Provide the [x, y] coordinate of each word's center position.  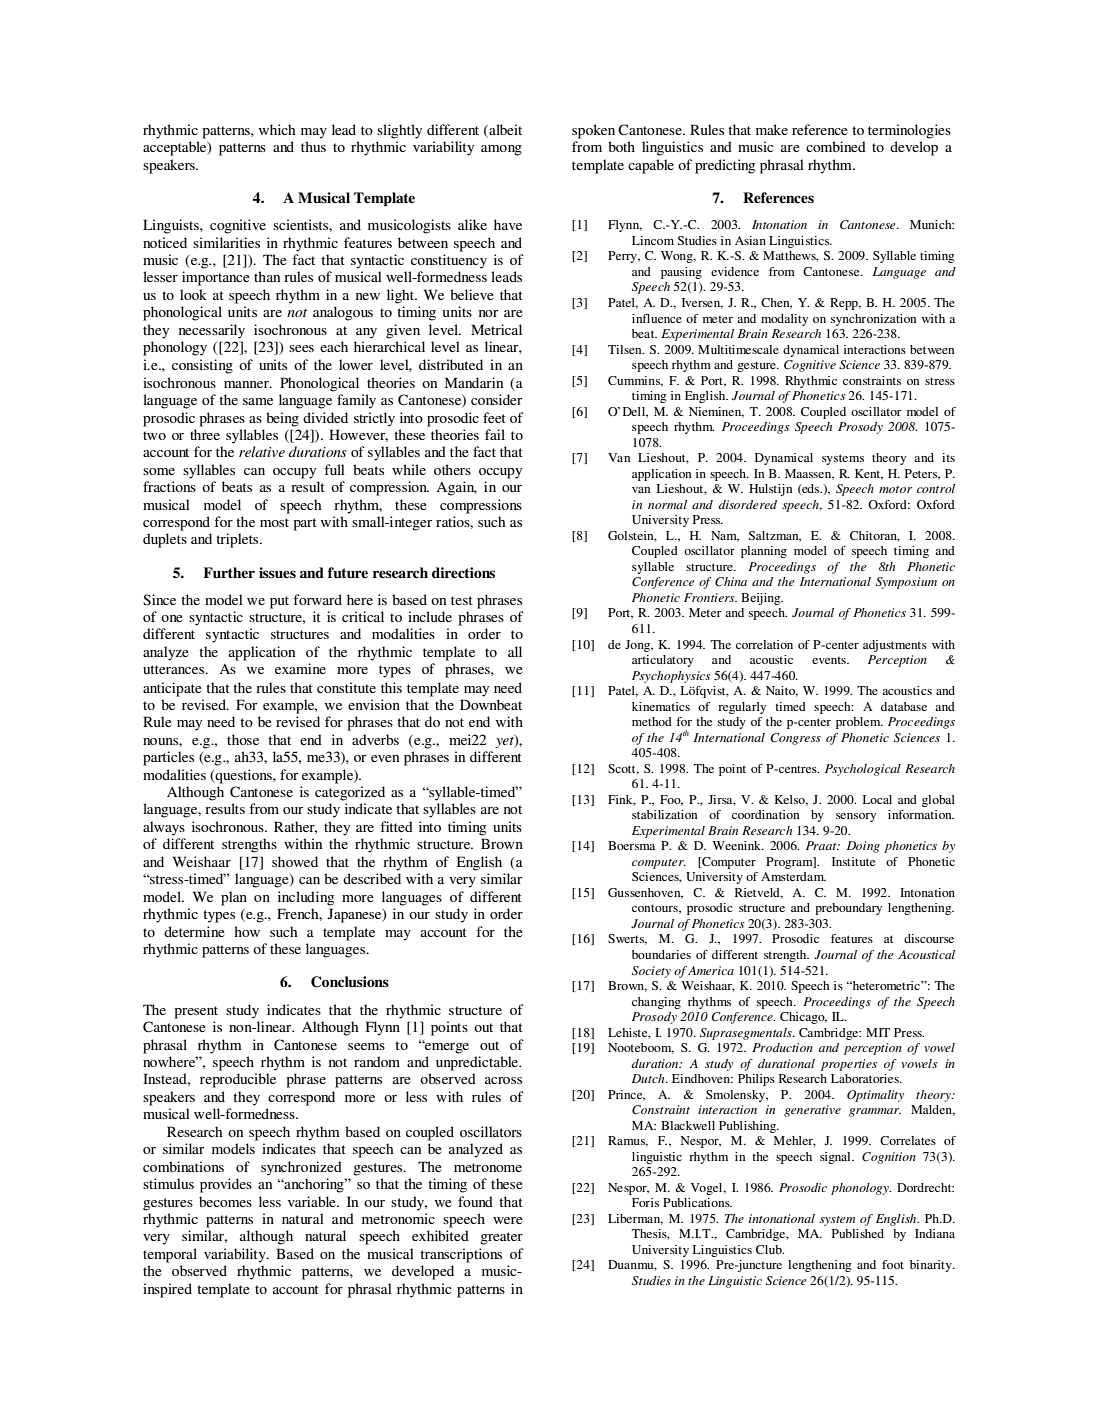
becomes [225, 1201]
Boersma [631, 845]
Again [456, 488]
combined [836, 146]
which [277, 129]
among [501, 150]
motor [895, 489]
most [274, 522]
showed [295, 861]
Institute [853, 861]
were [508, 1220]
